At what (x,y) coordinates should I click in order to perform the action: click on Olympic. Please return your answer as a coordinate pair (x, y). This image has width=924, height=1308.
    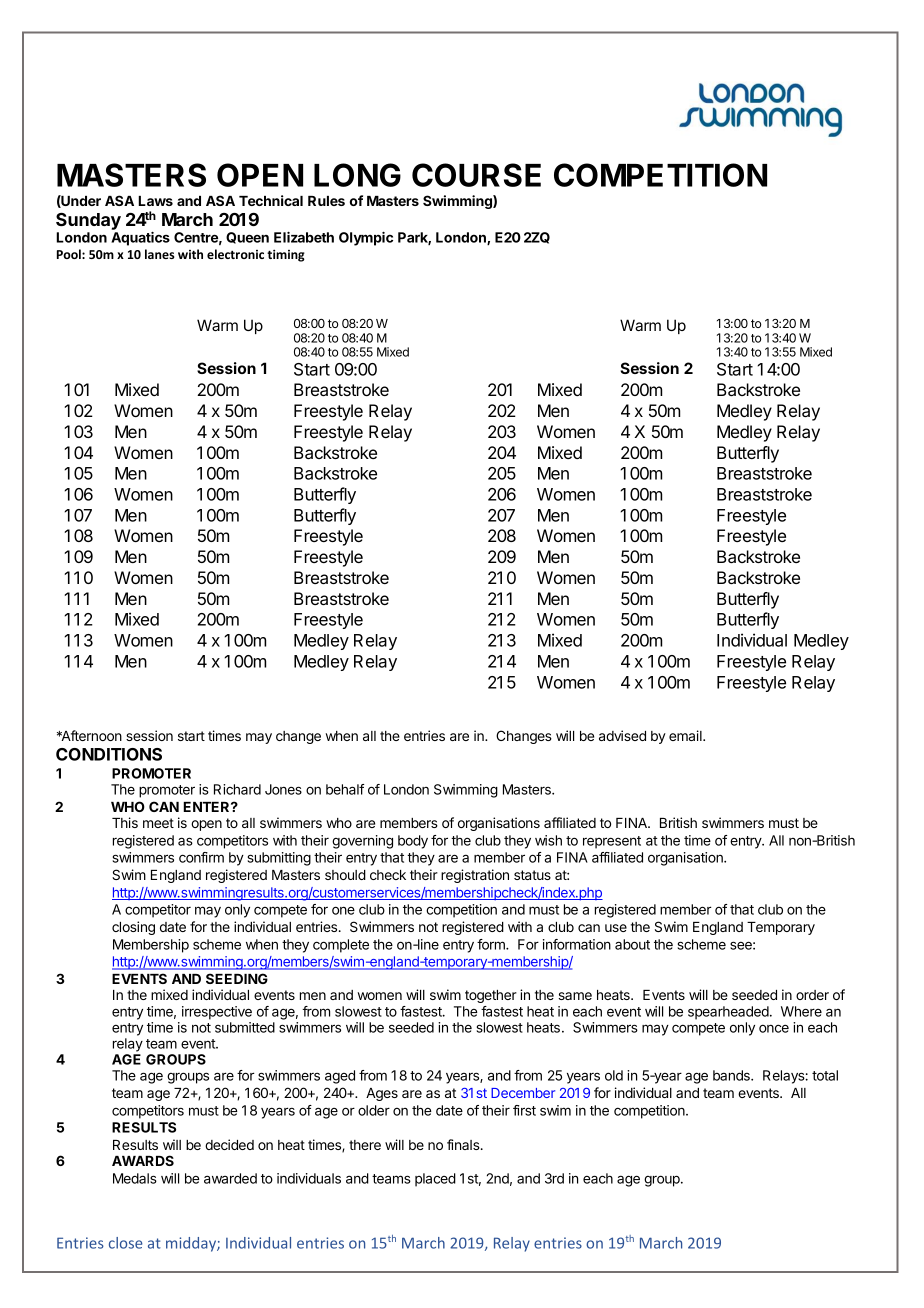
    Looking at the image, I should click on (366, 239).
